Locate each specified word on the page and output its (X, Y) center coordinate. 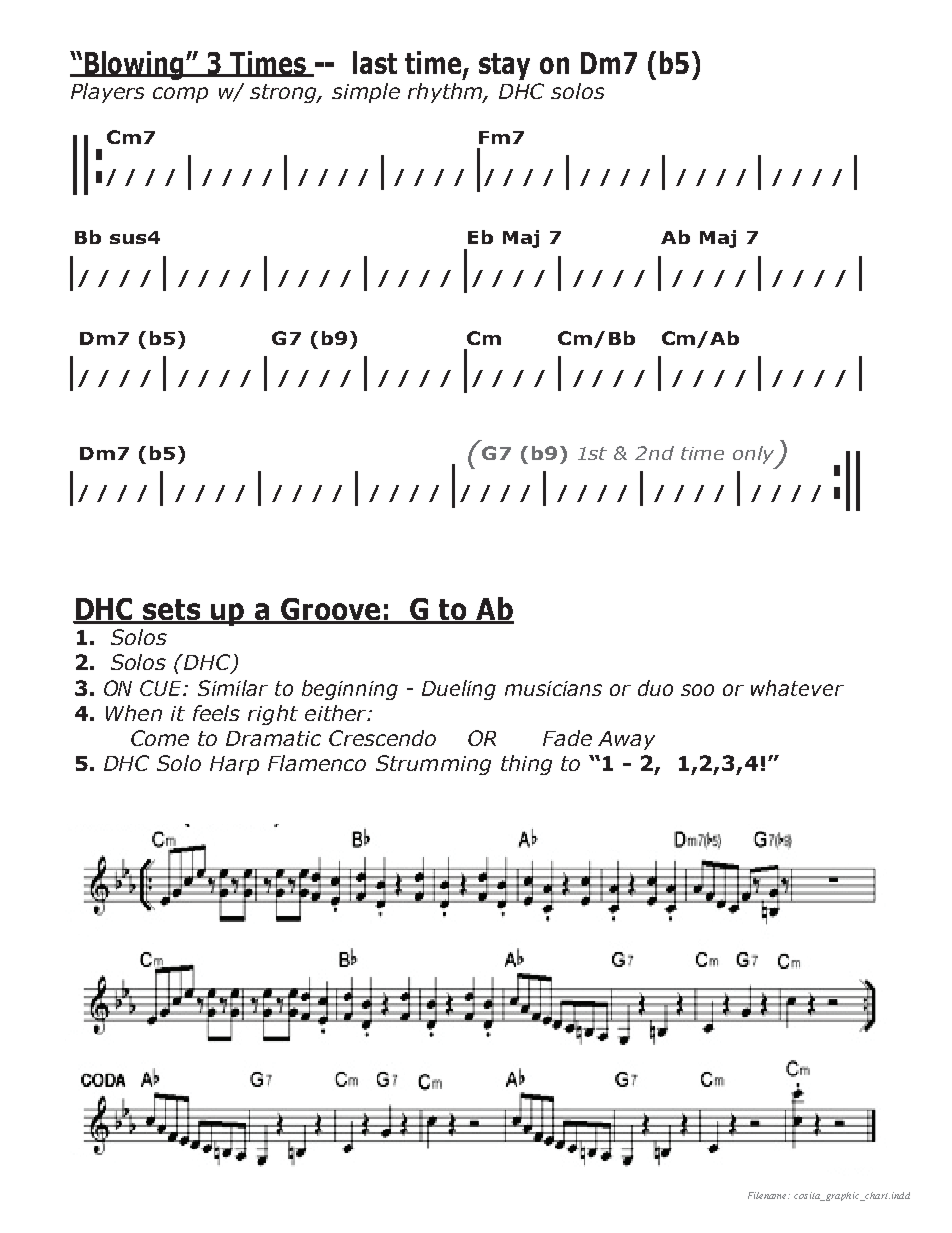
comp (180, 95)
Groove (331, 610)
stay (504, 66)
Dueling (459, 690)
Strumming (433, 765)
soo (697, 690)
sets (172, 611)
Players (107, 93)
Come (160, 738)
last (375, 62)
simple (366, 93)
